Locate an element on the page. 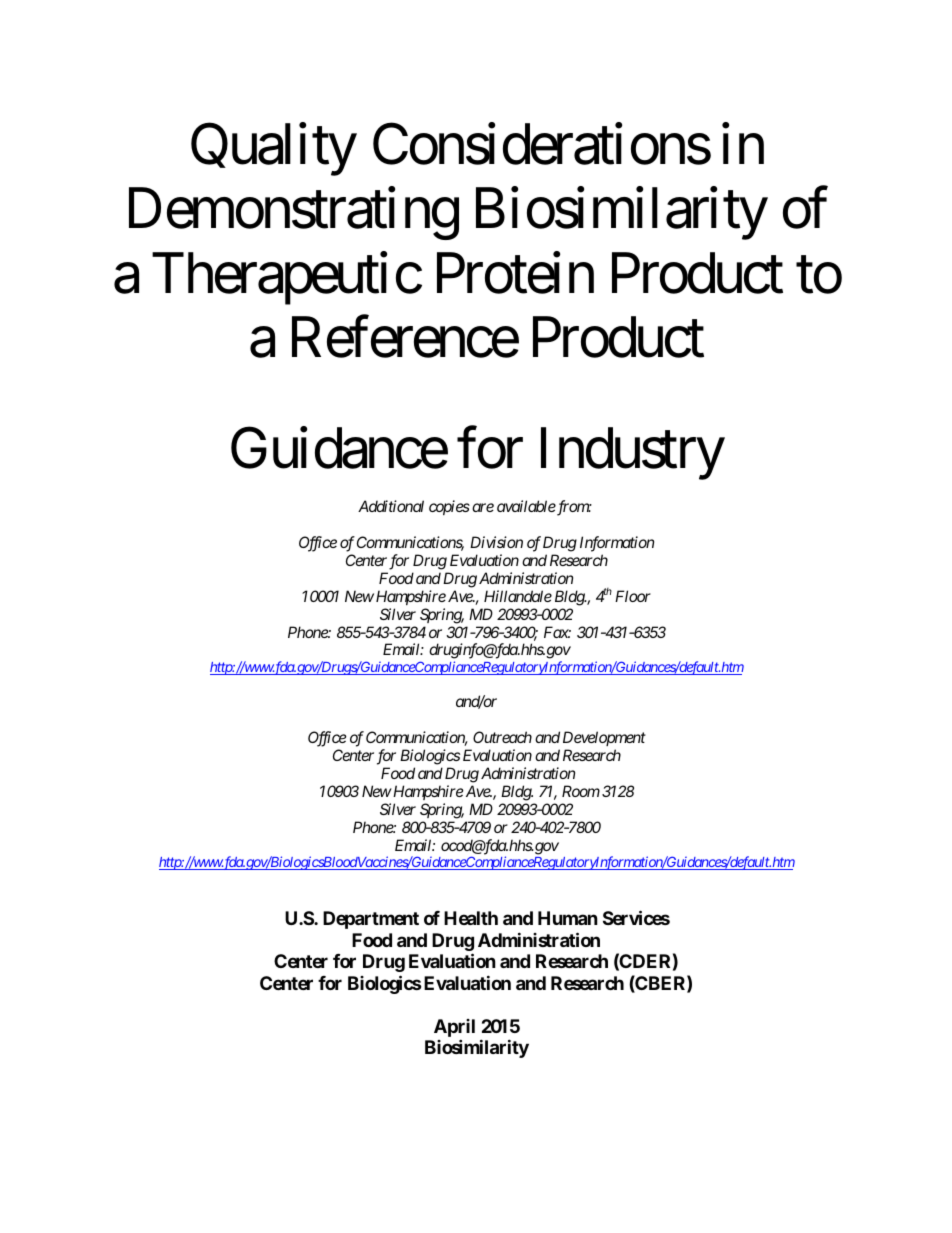 The width and height of the image is (952, 1233). Room is located at coordinates (581, 791).
